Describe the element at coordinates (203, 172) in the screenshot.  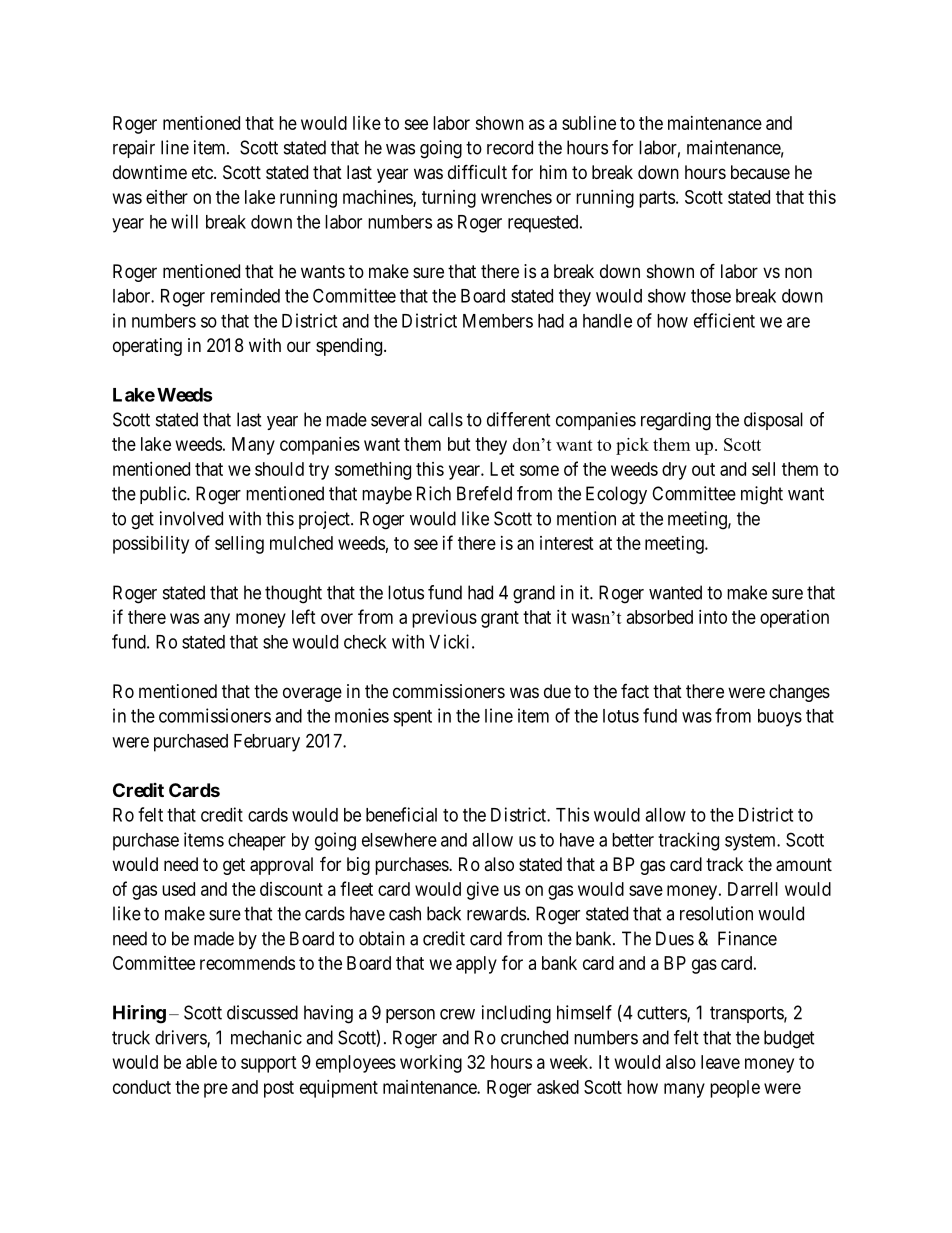
I see `etc` at that location.
